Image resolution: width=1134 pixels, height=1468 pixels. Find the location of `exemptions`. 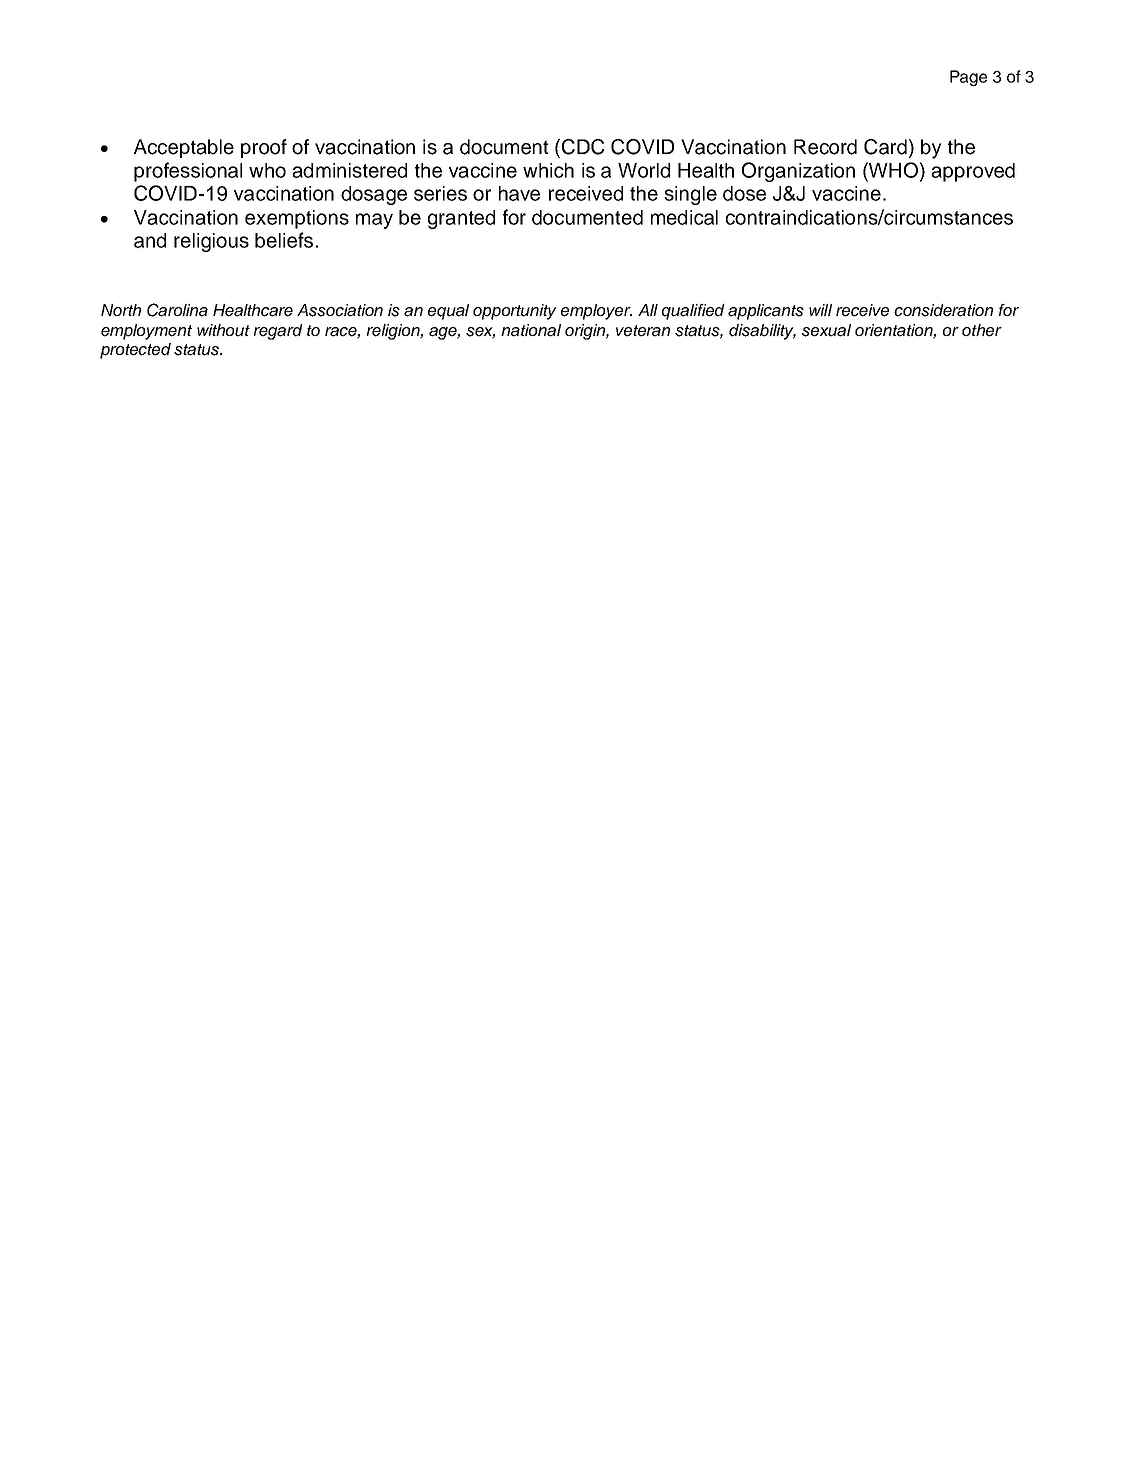

exemptions is located at coordinates (297, 219).
